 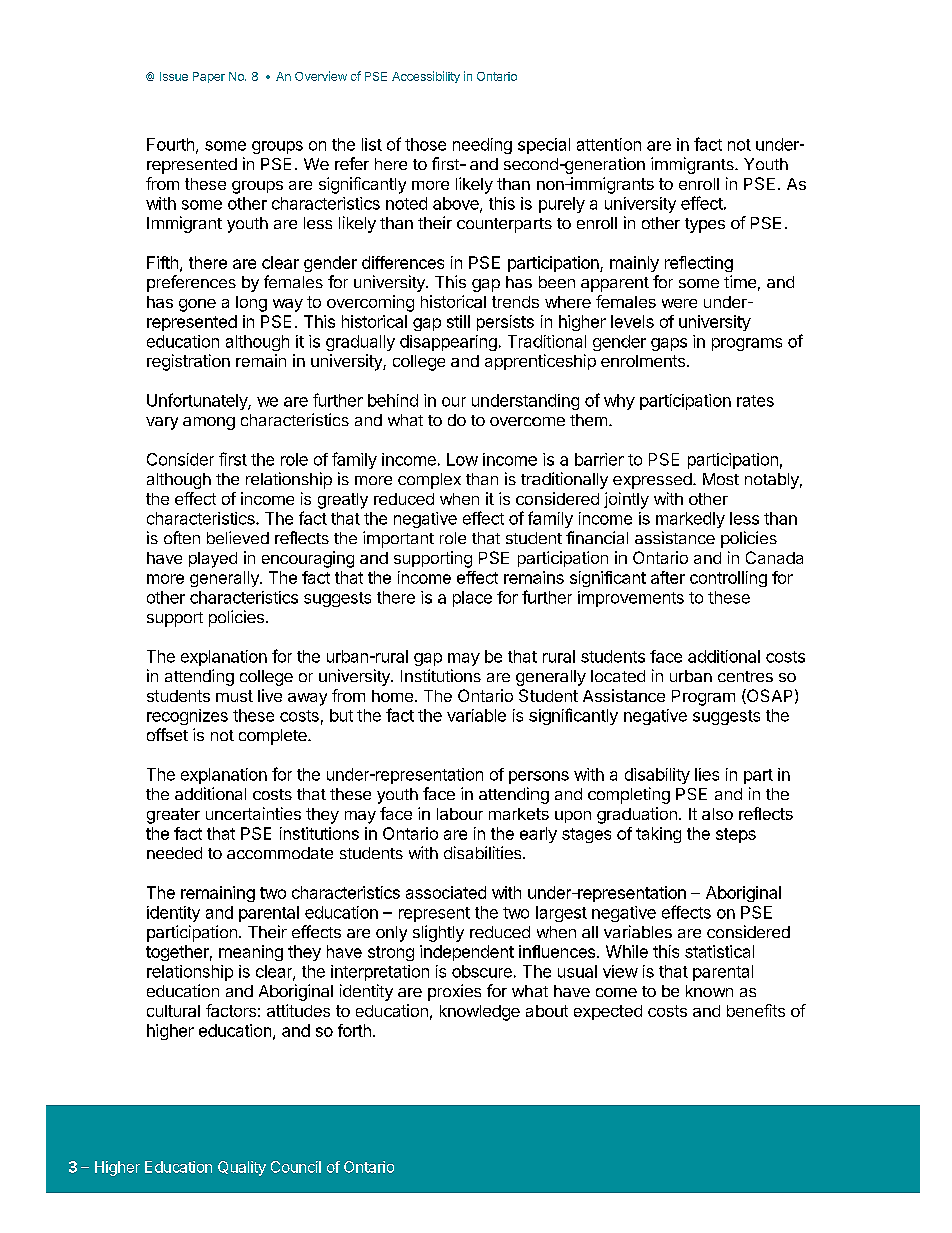 What do you see at coordinates (206, 677) in the document?
I see `tending` at bounding box center [206, 677].
